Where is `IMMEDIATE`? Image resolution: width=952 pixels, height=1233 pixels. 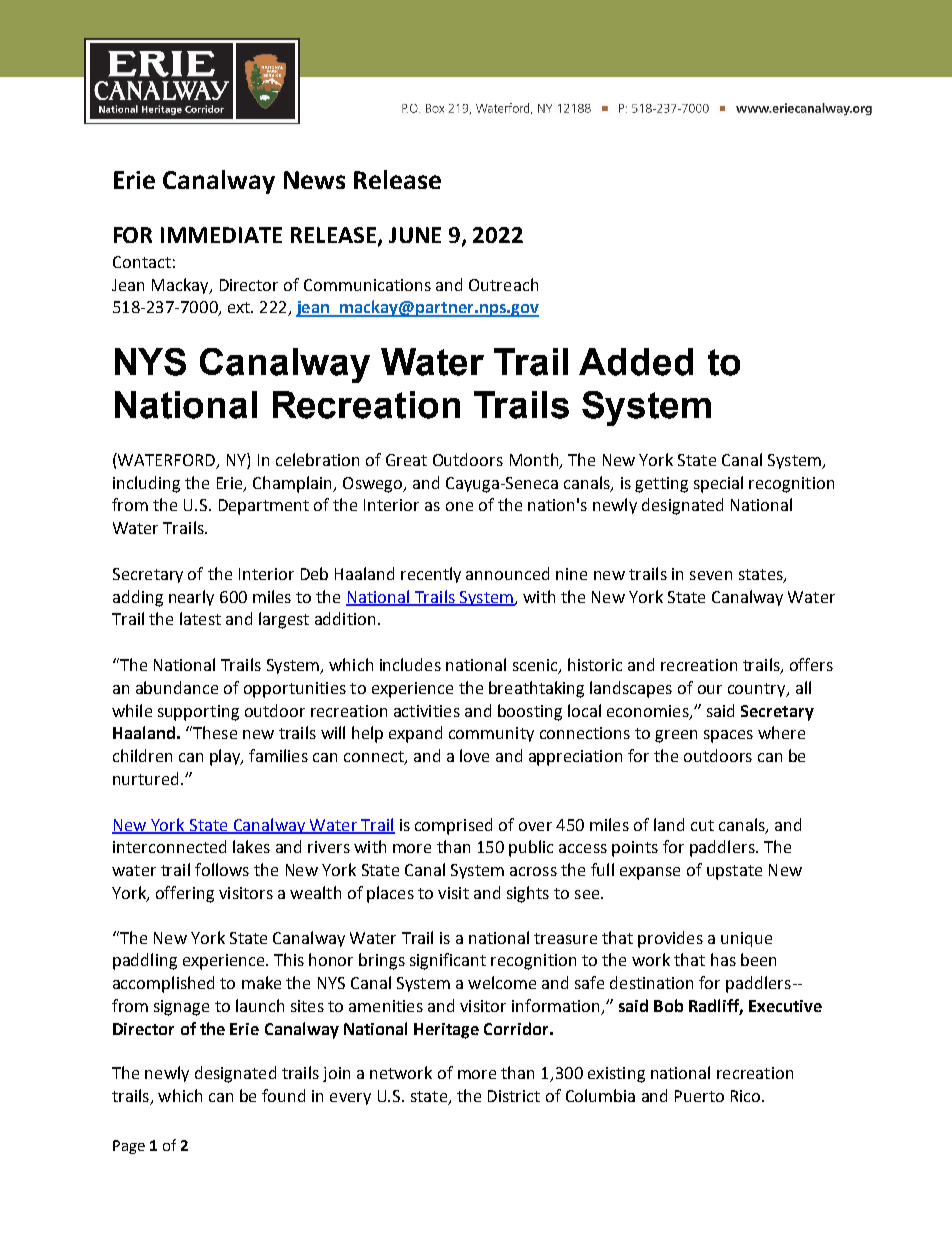 IMMEDIATE is located at coordinates (221, 235).
